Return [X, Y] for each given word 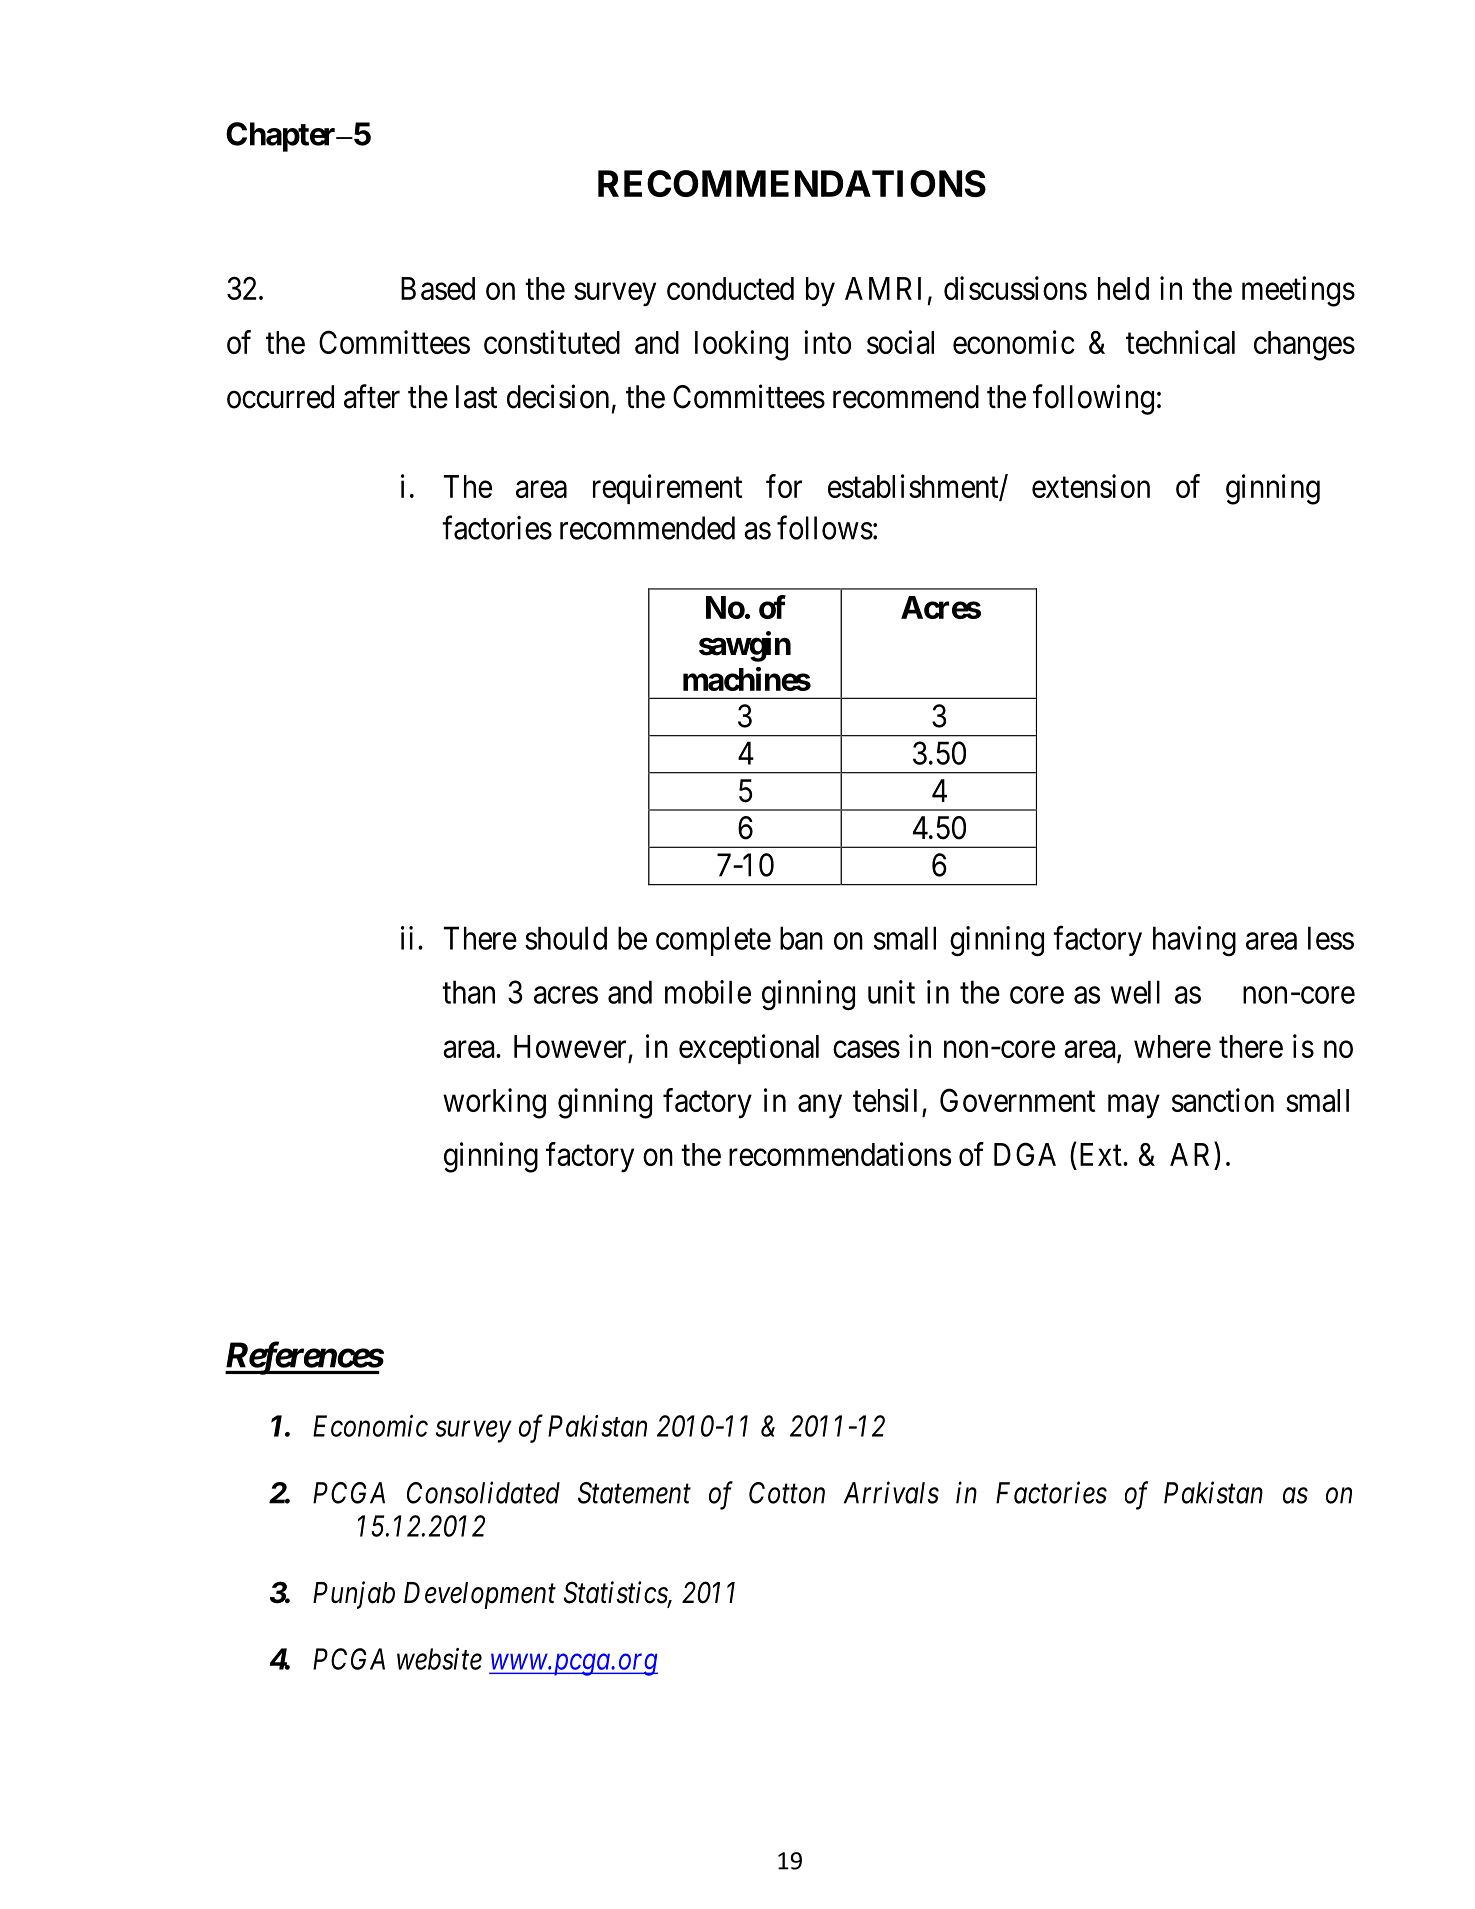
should [566, 938]
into [827, 342]
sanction [1223, 1100]
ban [801, 938]
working [494, 1103]
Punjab [354, 1595]
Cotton [787, 1493]
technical [1180, 342]
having [1194, 941]
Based [438, 288]
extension [1091, 486]
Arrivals [891, 1492]
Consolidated [483, 1492]
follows [825, 527]
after [372, 396]
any [820, 1107]
